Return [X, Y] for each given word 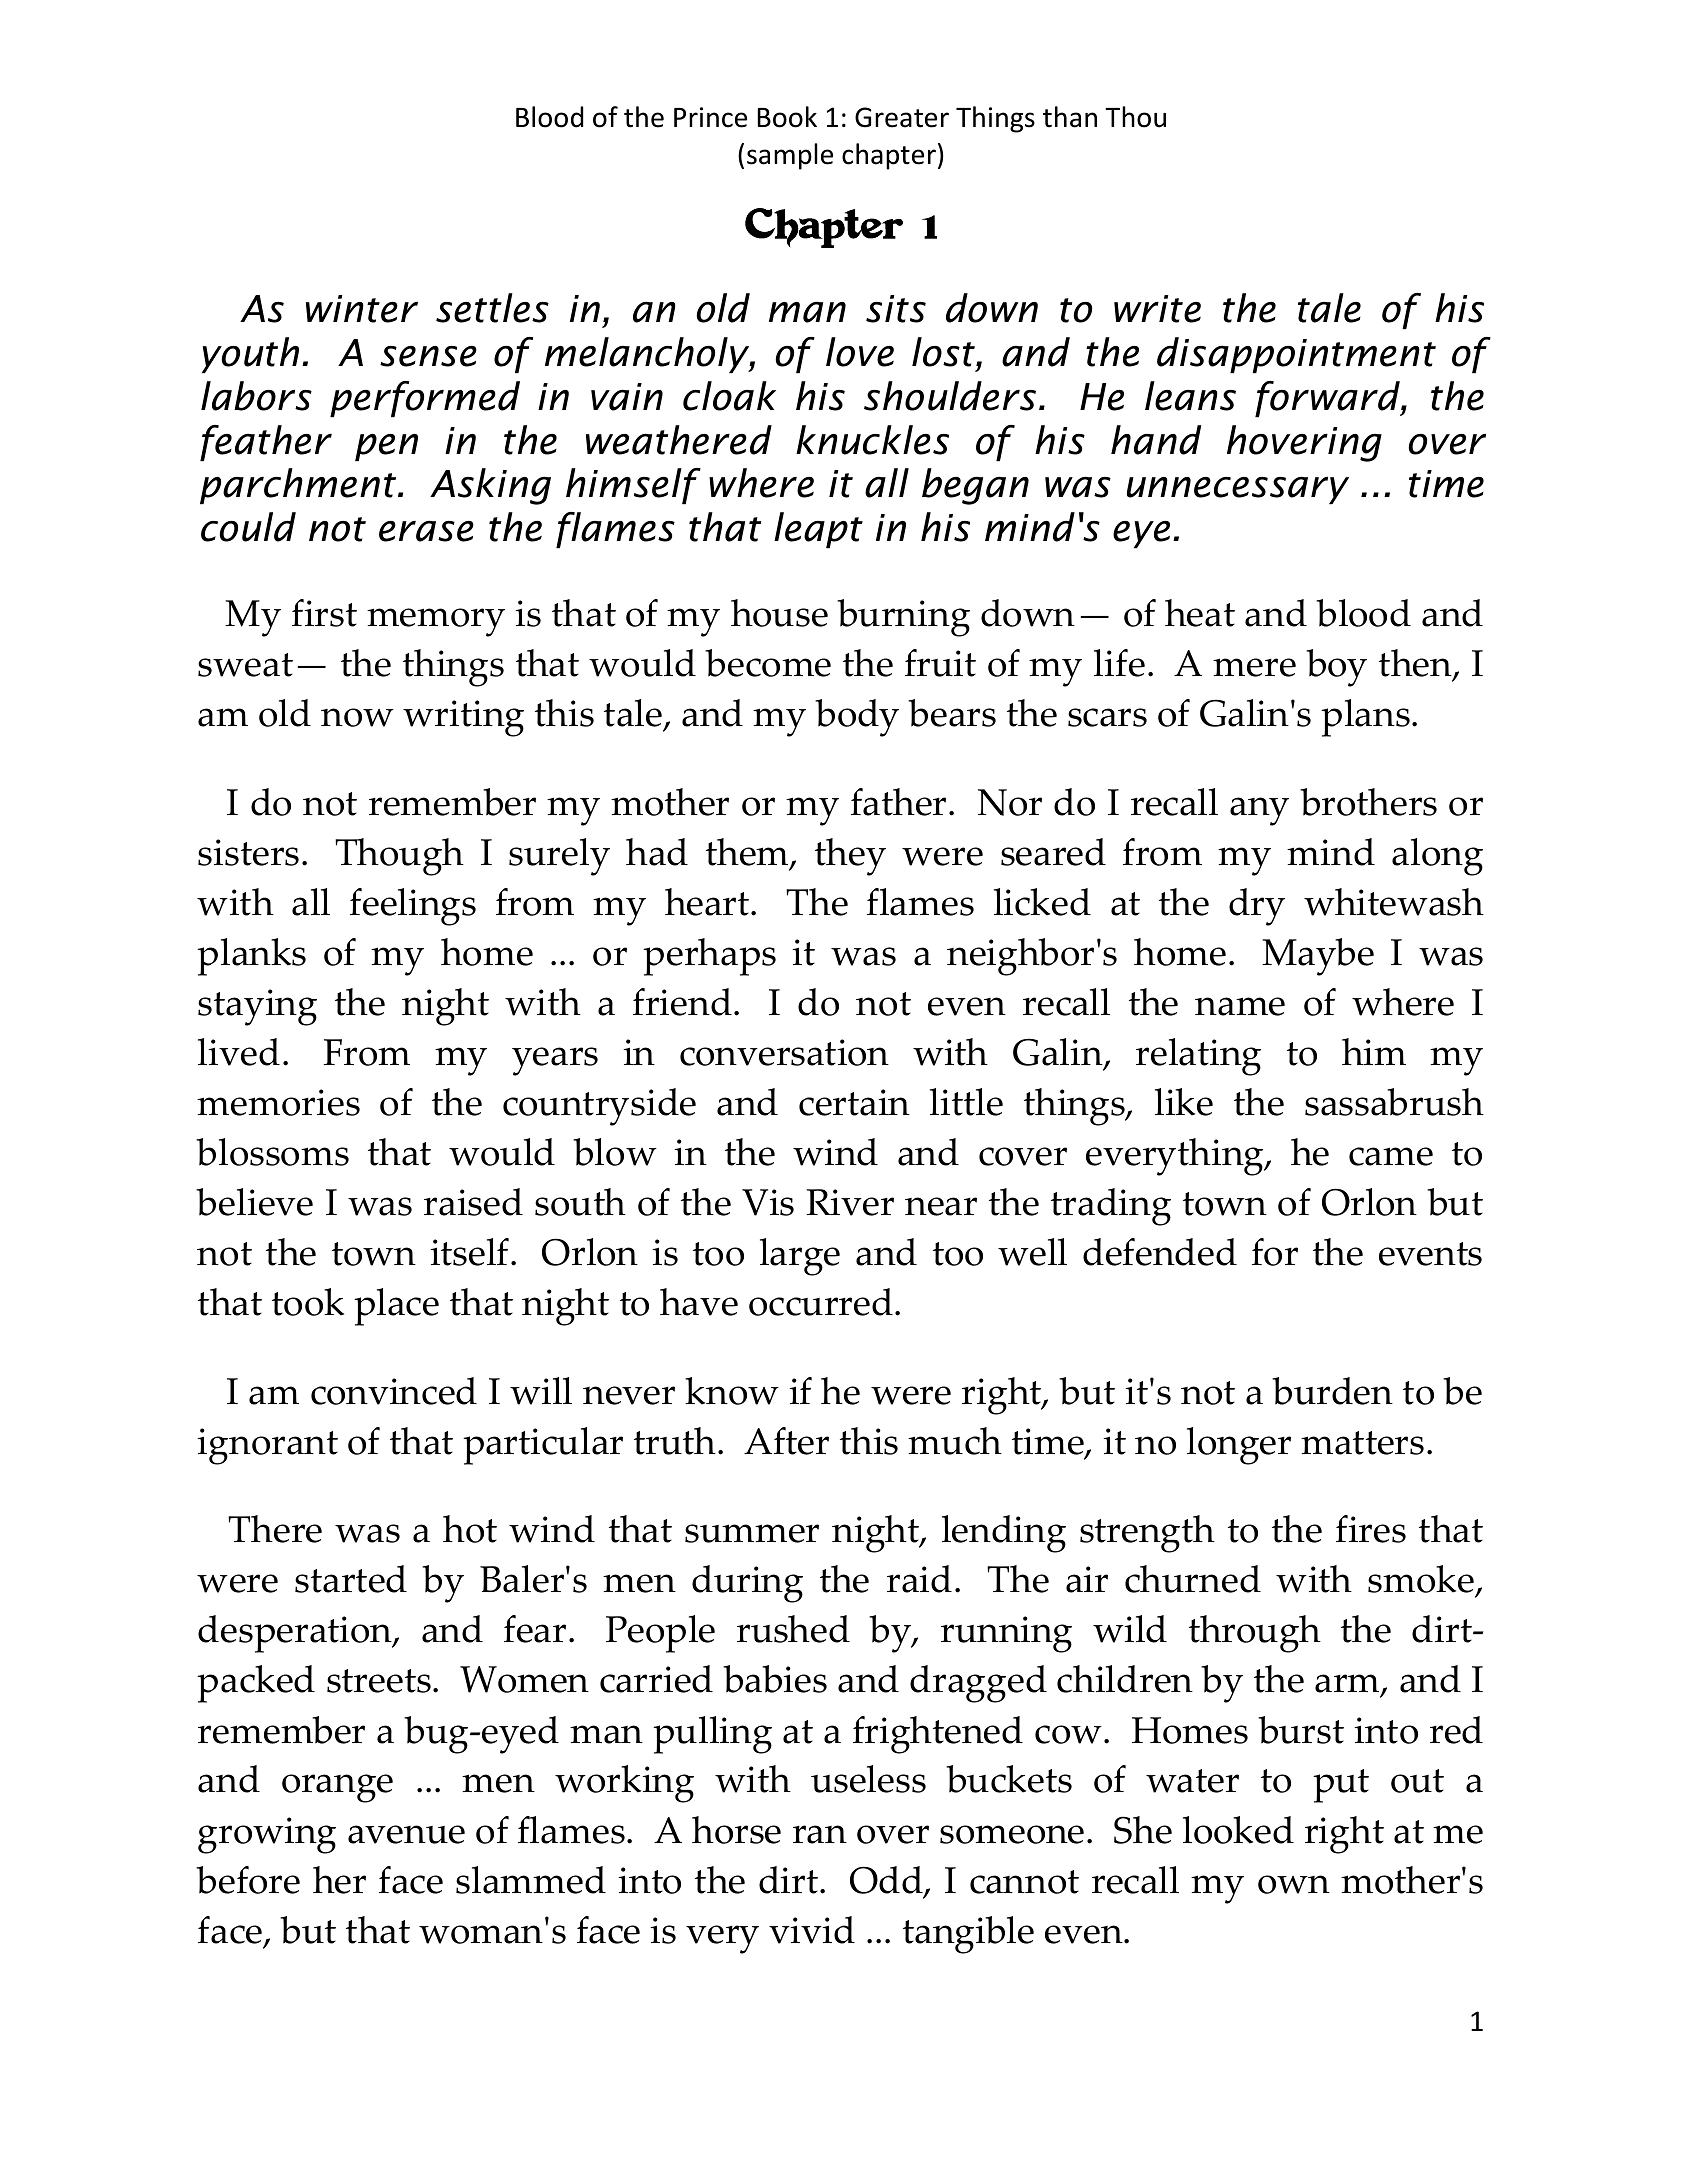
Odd [887, 1881]
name [1240, 1006]
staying [257, 1007]
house [779, 613]
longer [1239, 1446]
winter [362, 309]
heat [1200, 613]
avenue [406, 1834]
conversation [784, 1052]
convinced [394, 1391]
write [1157, 309]
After [786, 1441]
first [324, 613]
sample [790, 156]
